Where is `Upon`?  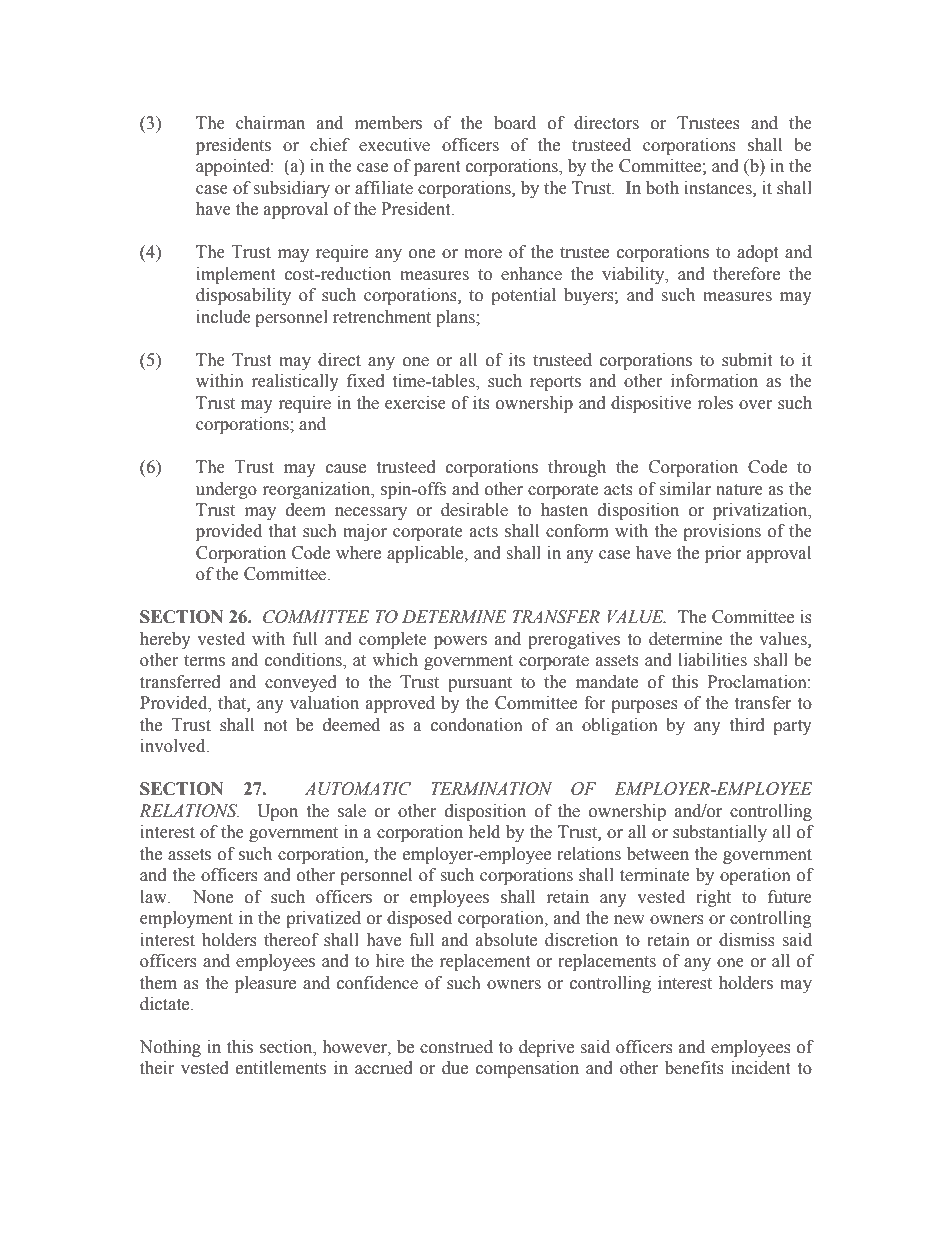
Upon is located at coordinates (277, 812).
